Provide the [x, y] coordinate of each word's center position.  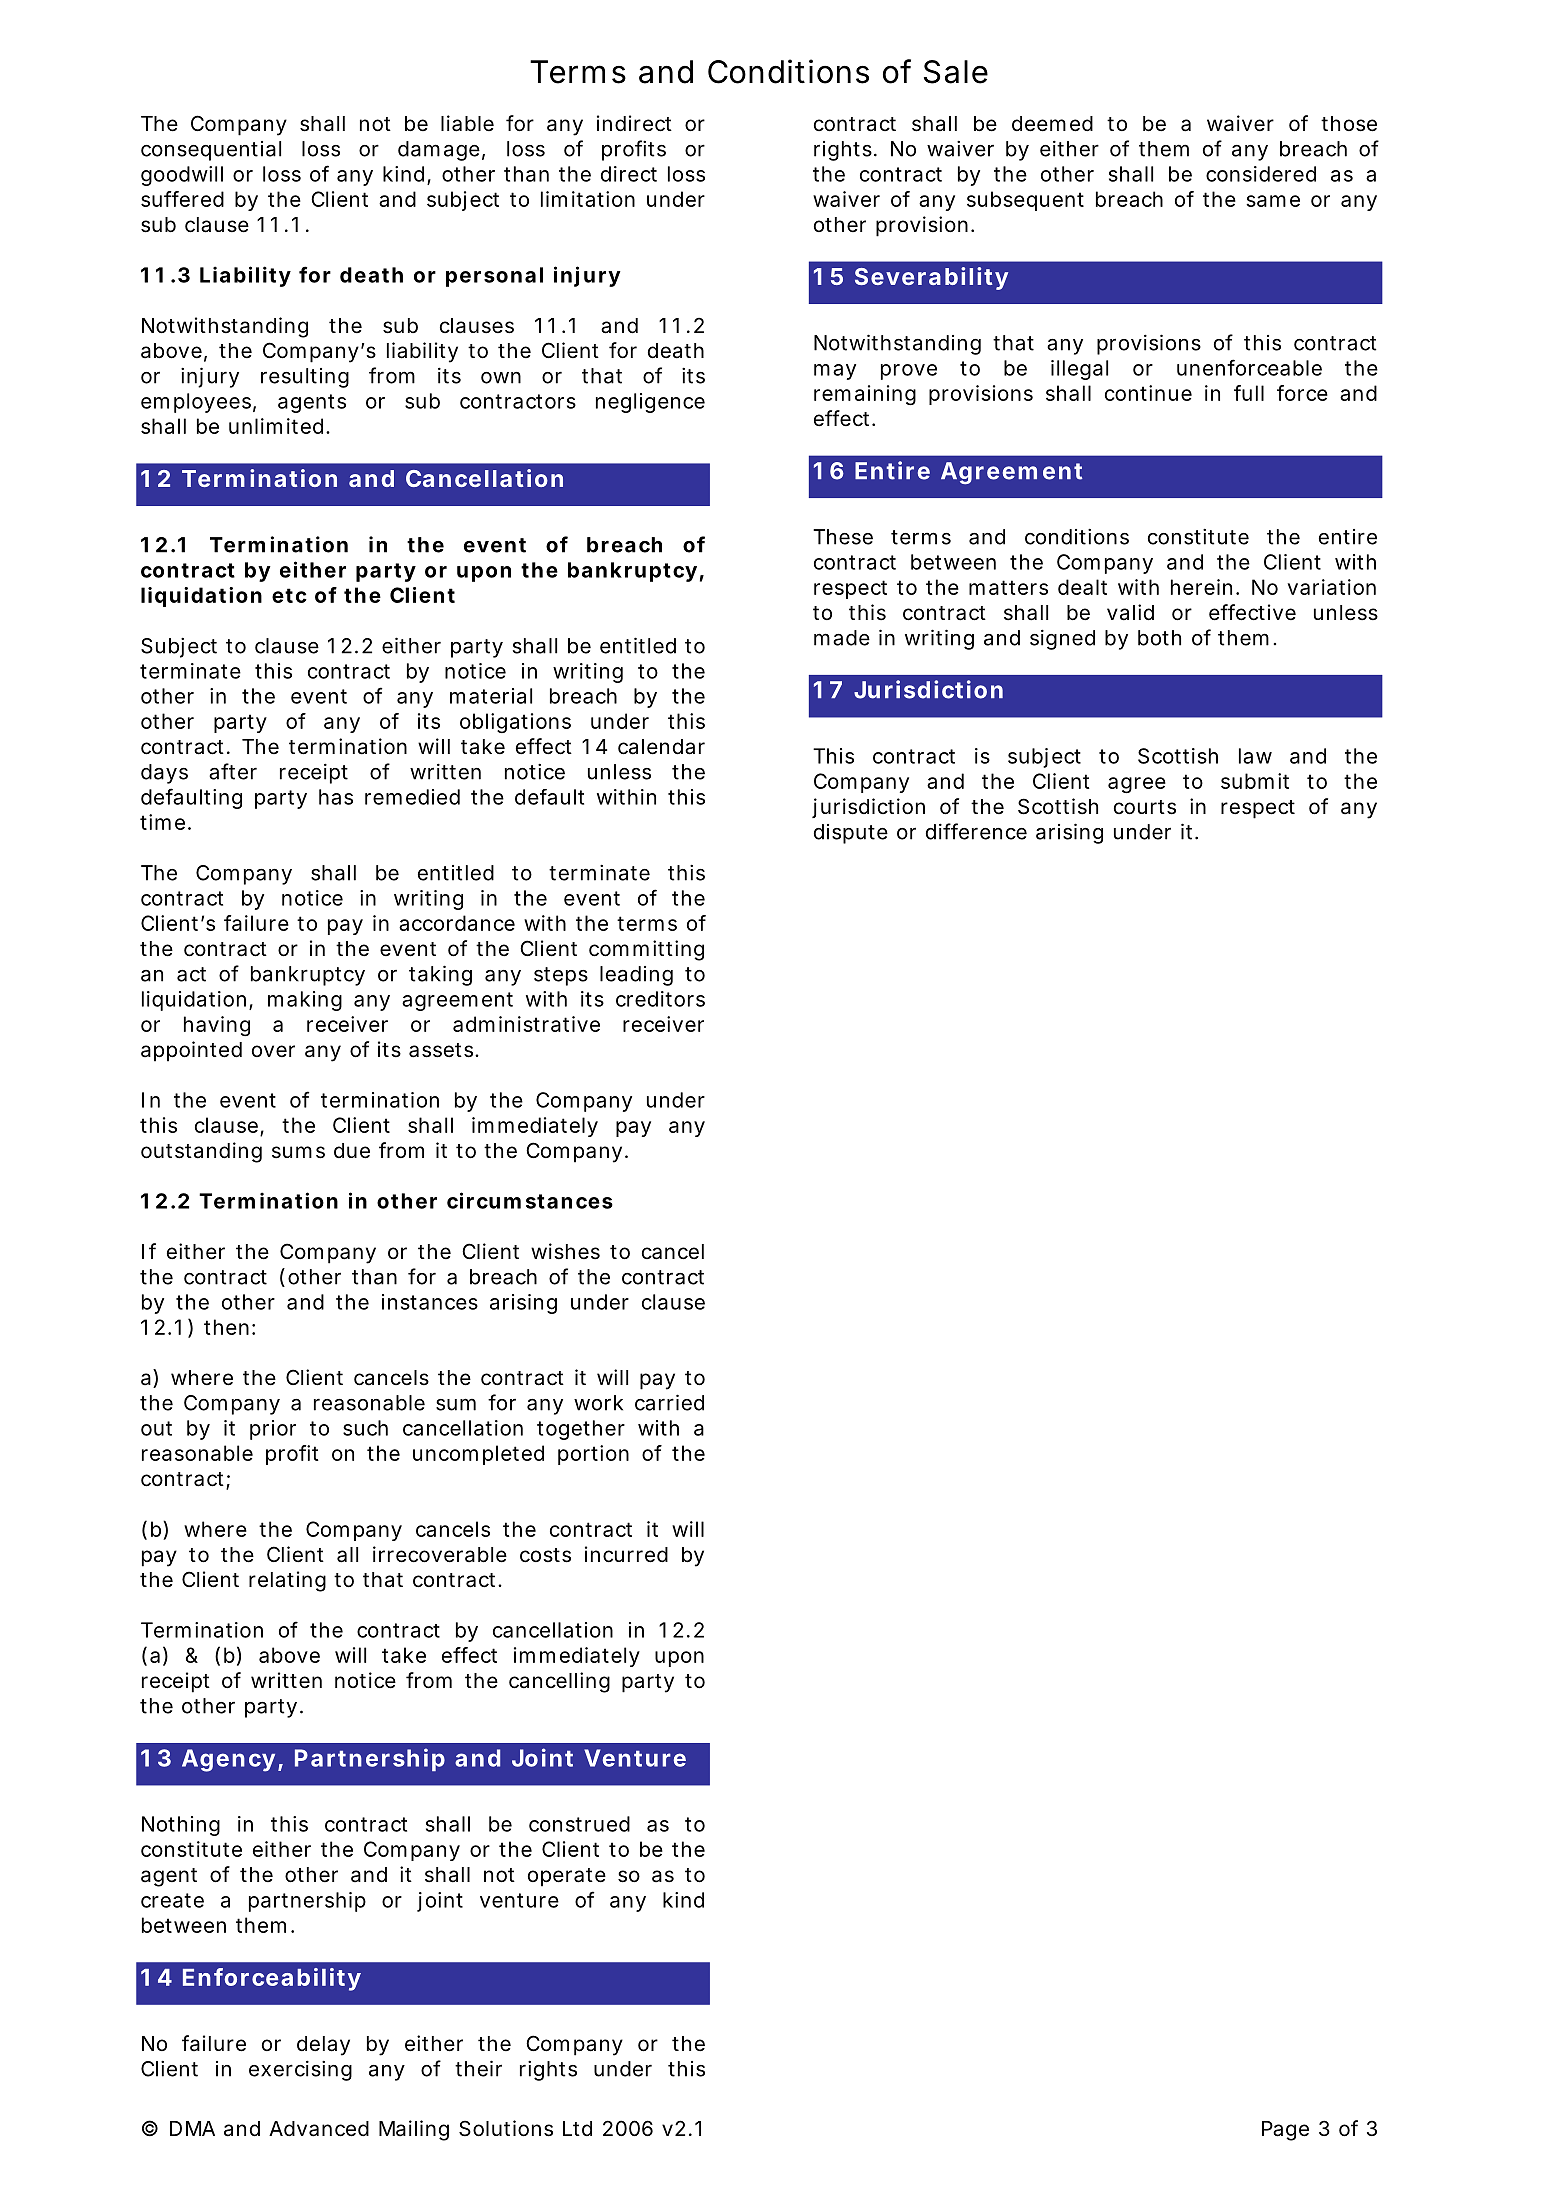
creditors [660, 999]
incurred [626, 1554]
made [842, 638]
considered [1261, 174]
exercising [300, 2070]
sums [298, 1152]
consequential [211, 151]
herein [1204, 587]
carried [669, 1402]
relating [287, 1581]
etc [289, 595]
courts [1145, 807]
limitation [588, 199]
